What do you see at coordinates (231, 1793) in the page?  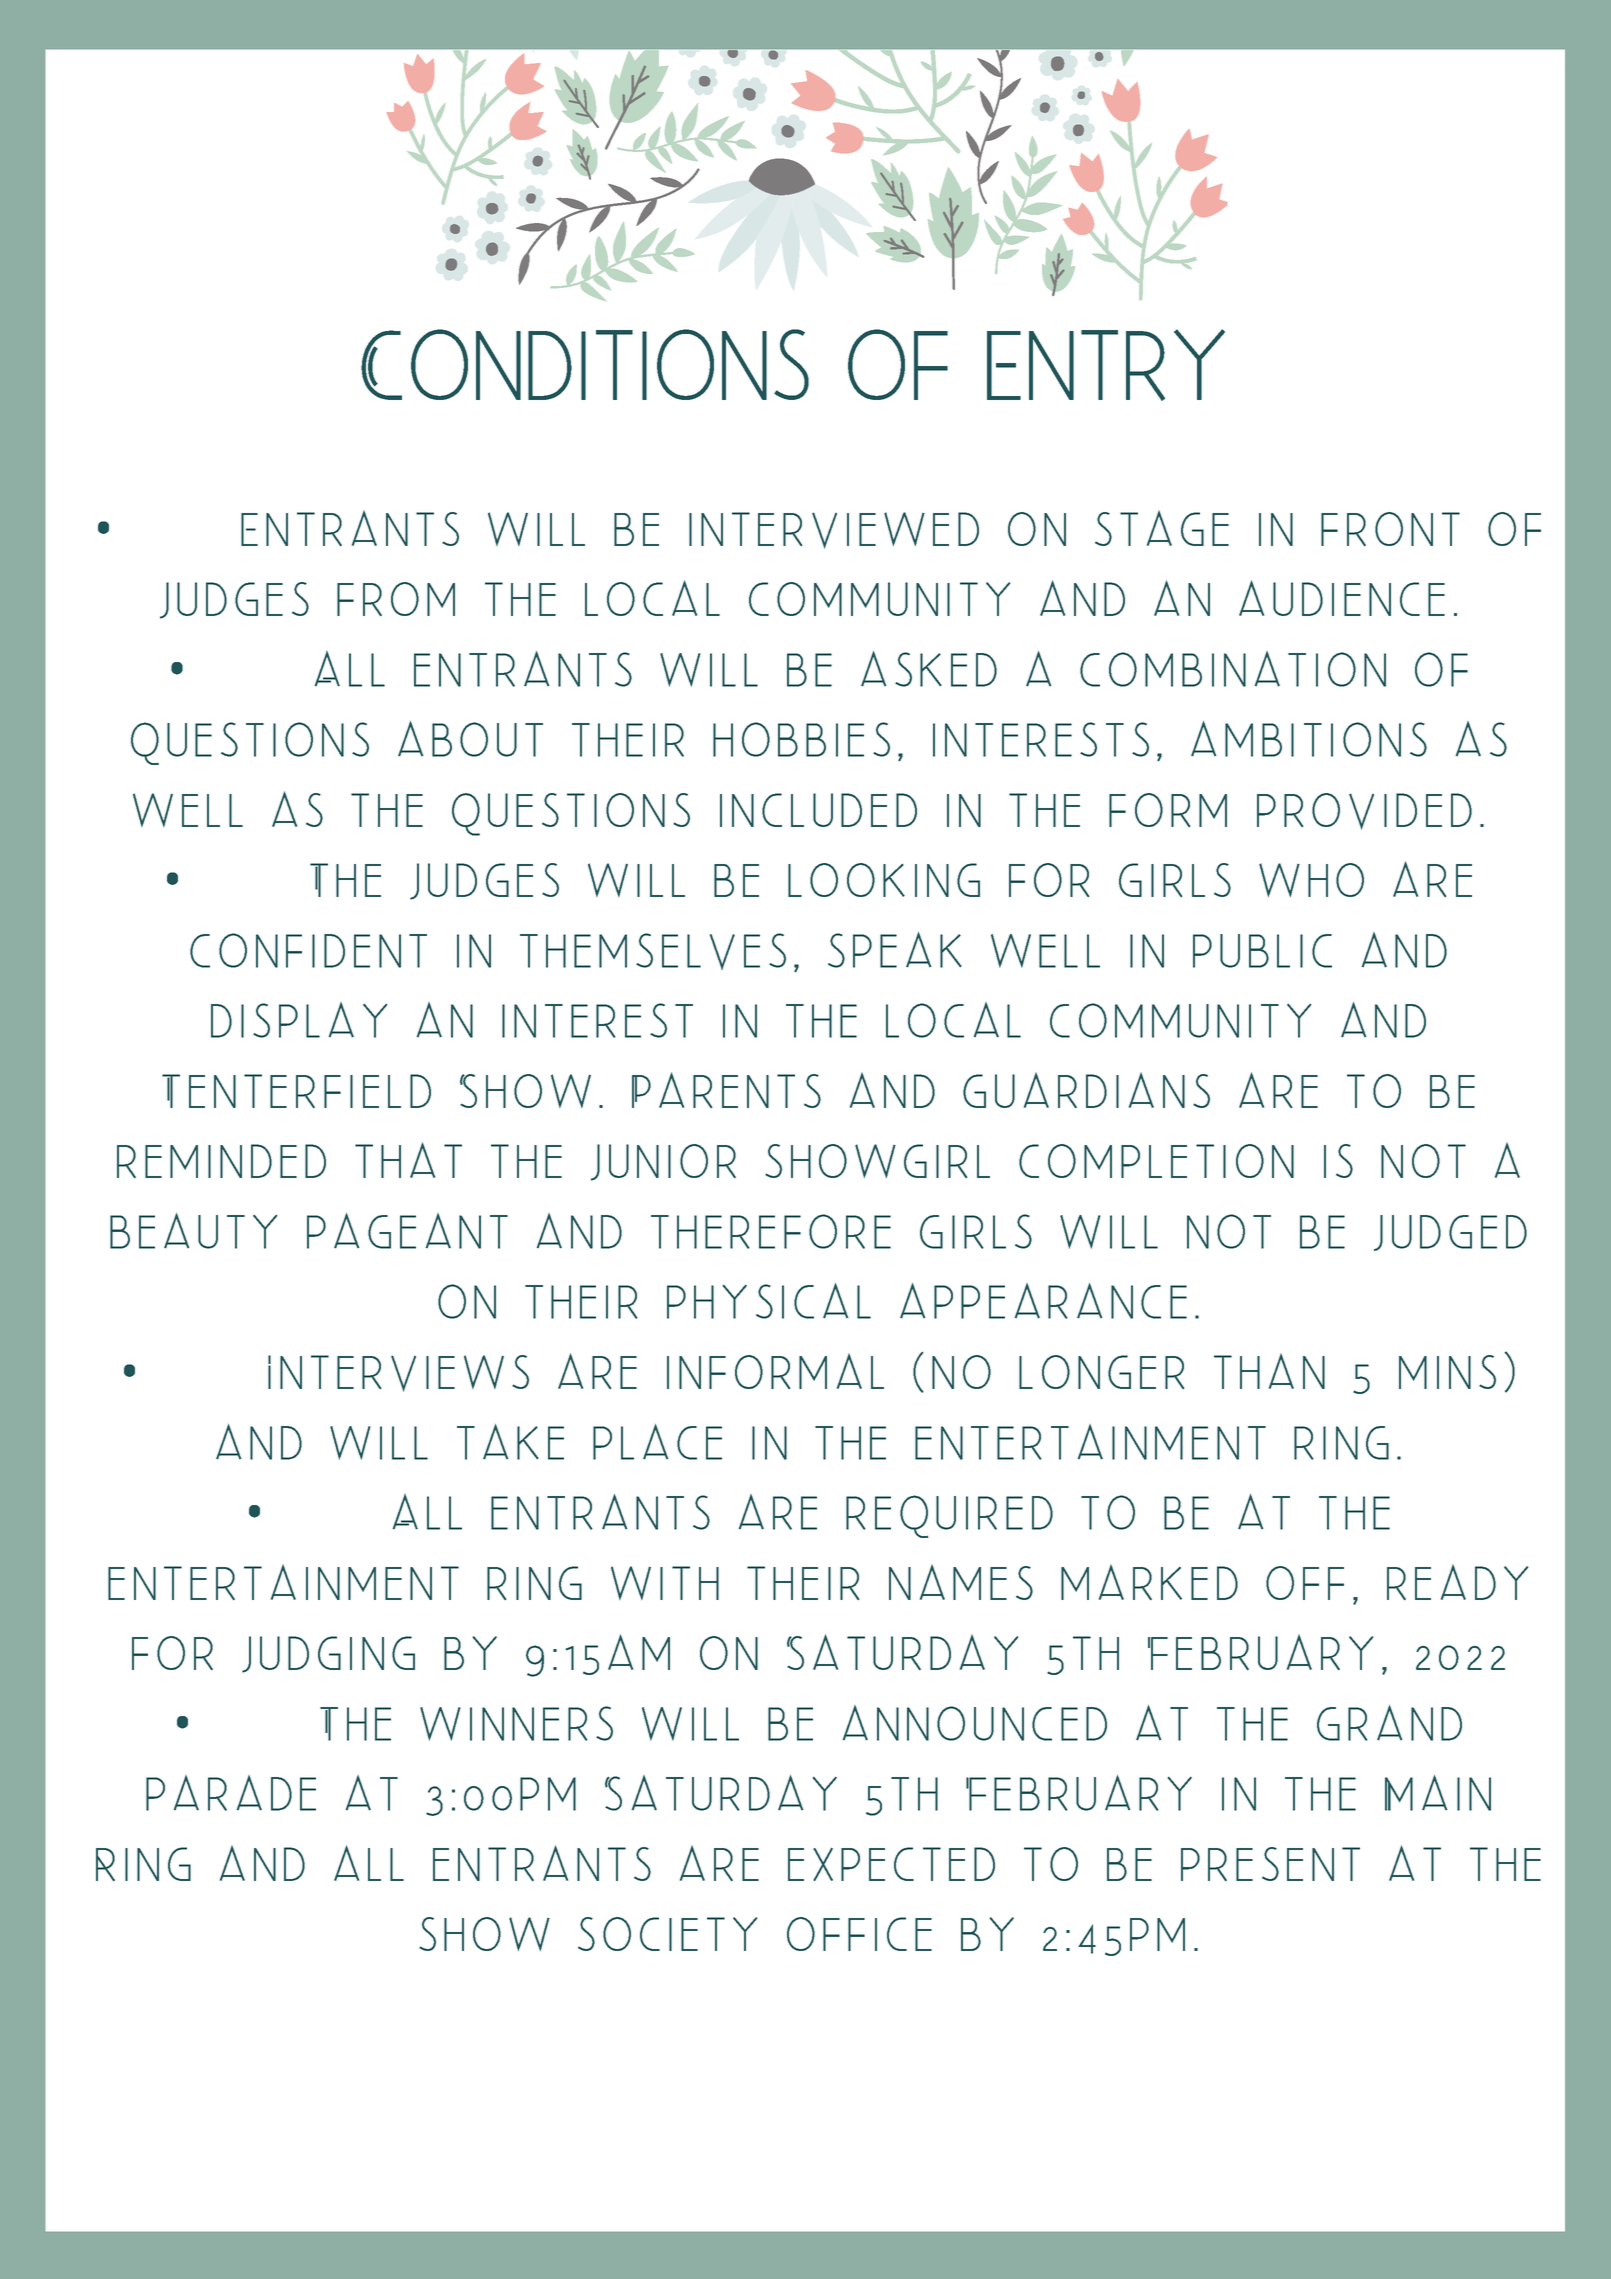 I see `parade` at bounding box center [231, 1793].
